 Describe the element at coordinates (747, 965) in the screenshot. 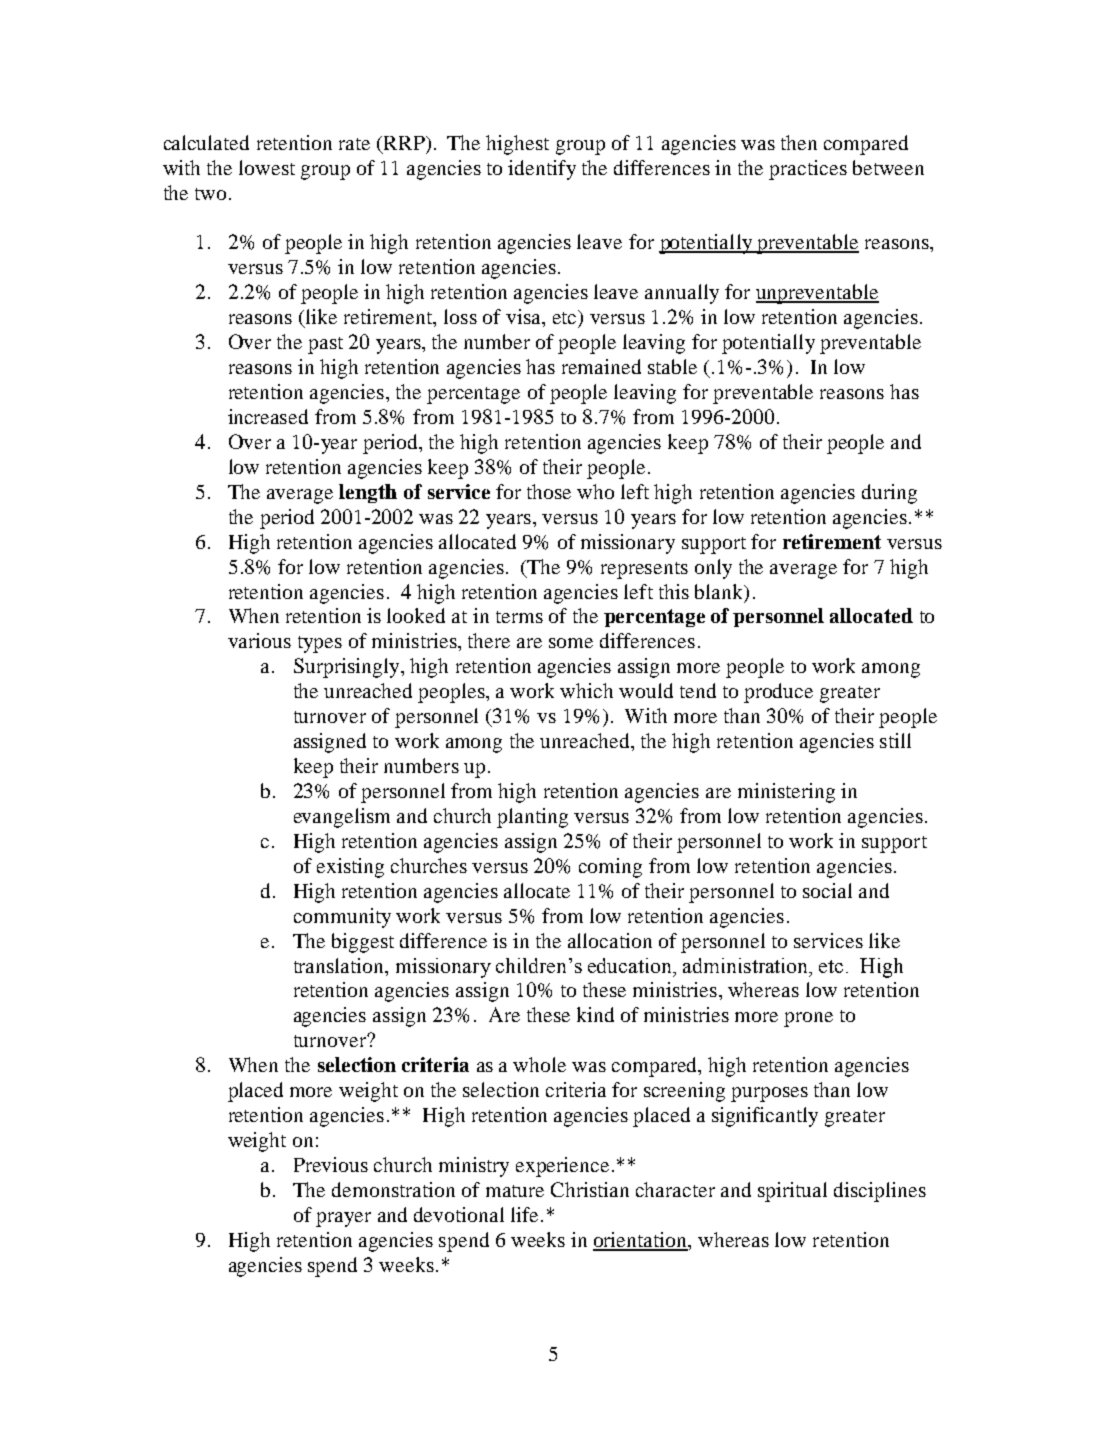

I see `administration` at that location.
